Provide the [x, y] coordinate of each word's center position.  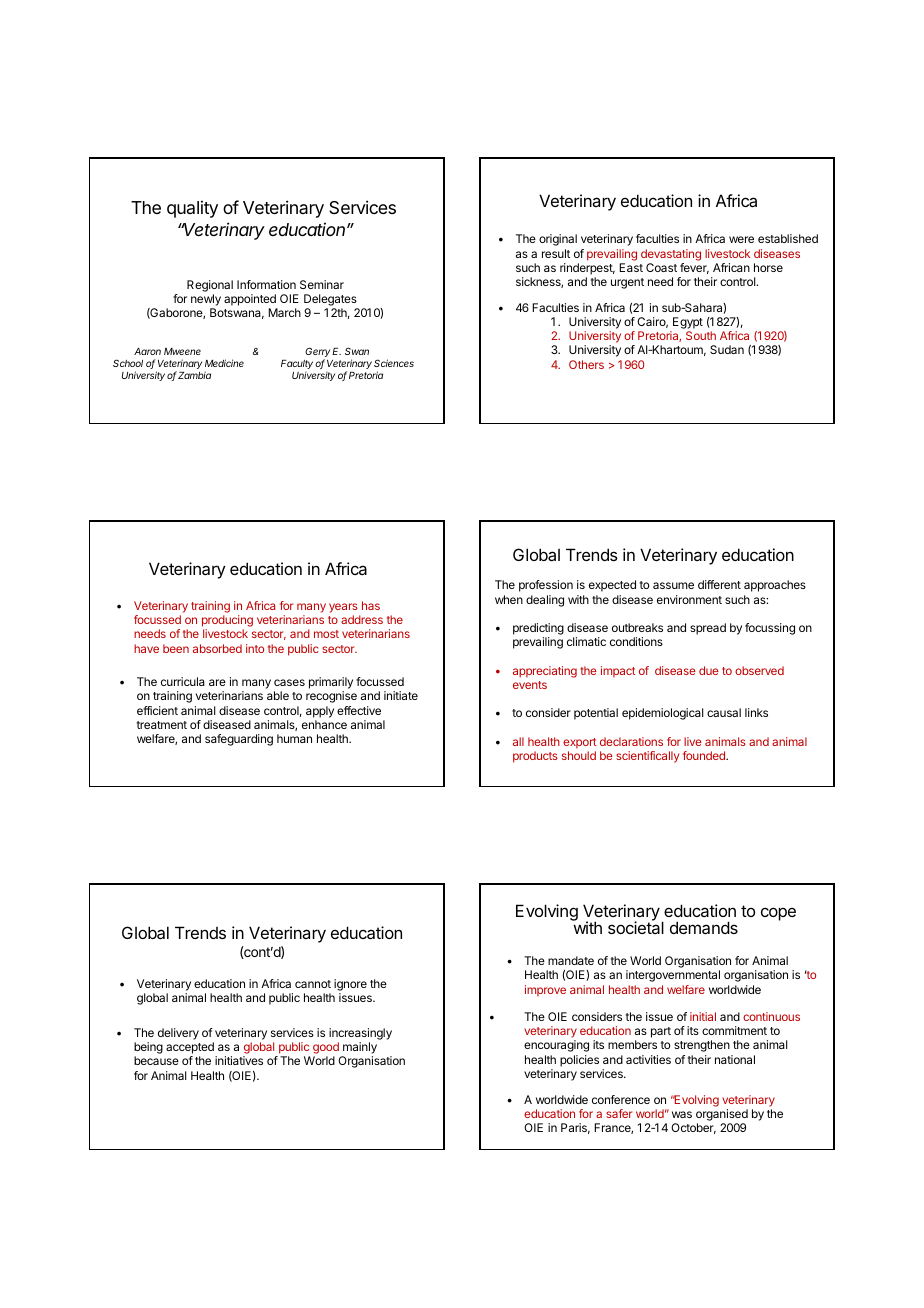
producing [227, 622]
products [535, 757]
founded [705, 755]
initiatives [239, 1060]
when [509, 599]
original [558, 240]
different [719, 584]
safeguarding [239, 740]
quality [192, 209]
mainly [359, 1049]
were [741, 239]
